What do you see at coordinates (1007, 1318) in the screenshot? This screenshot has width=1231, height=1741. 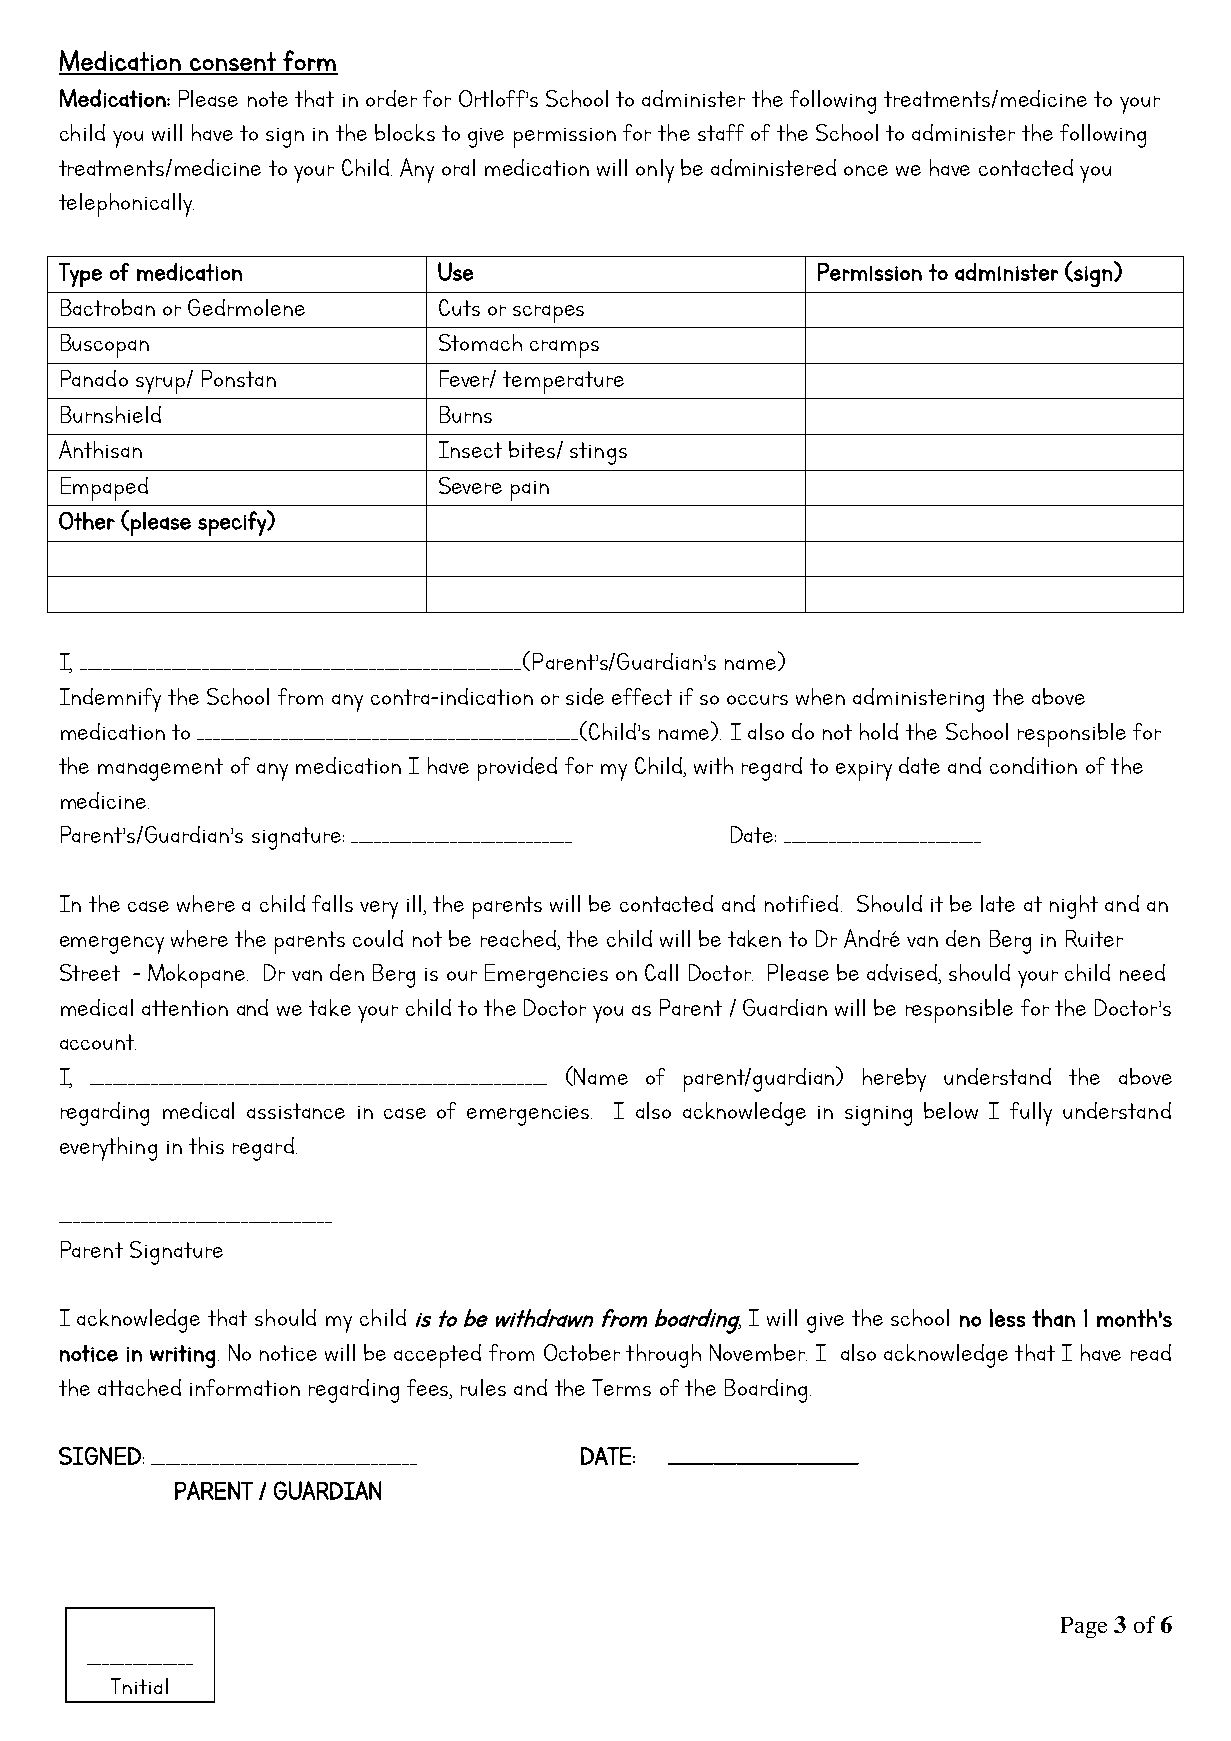 I see `less` at bounding box center [1007, 1318].
